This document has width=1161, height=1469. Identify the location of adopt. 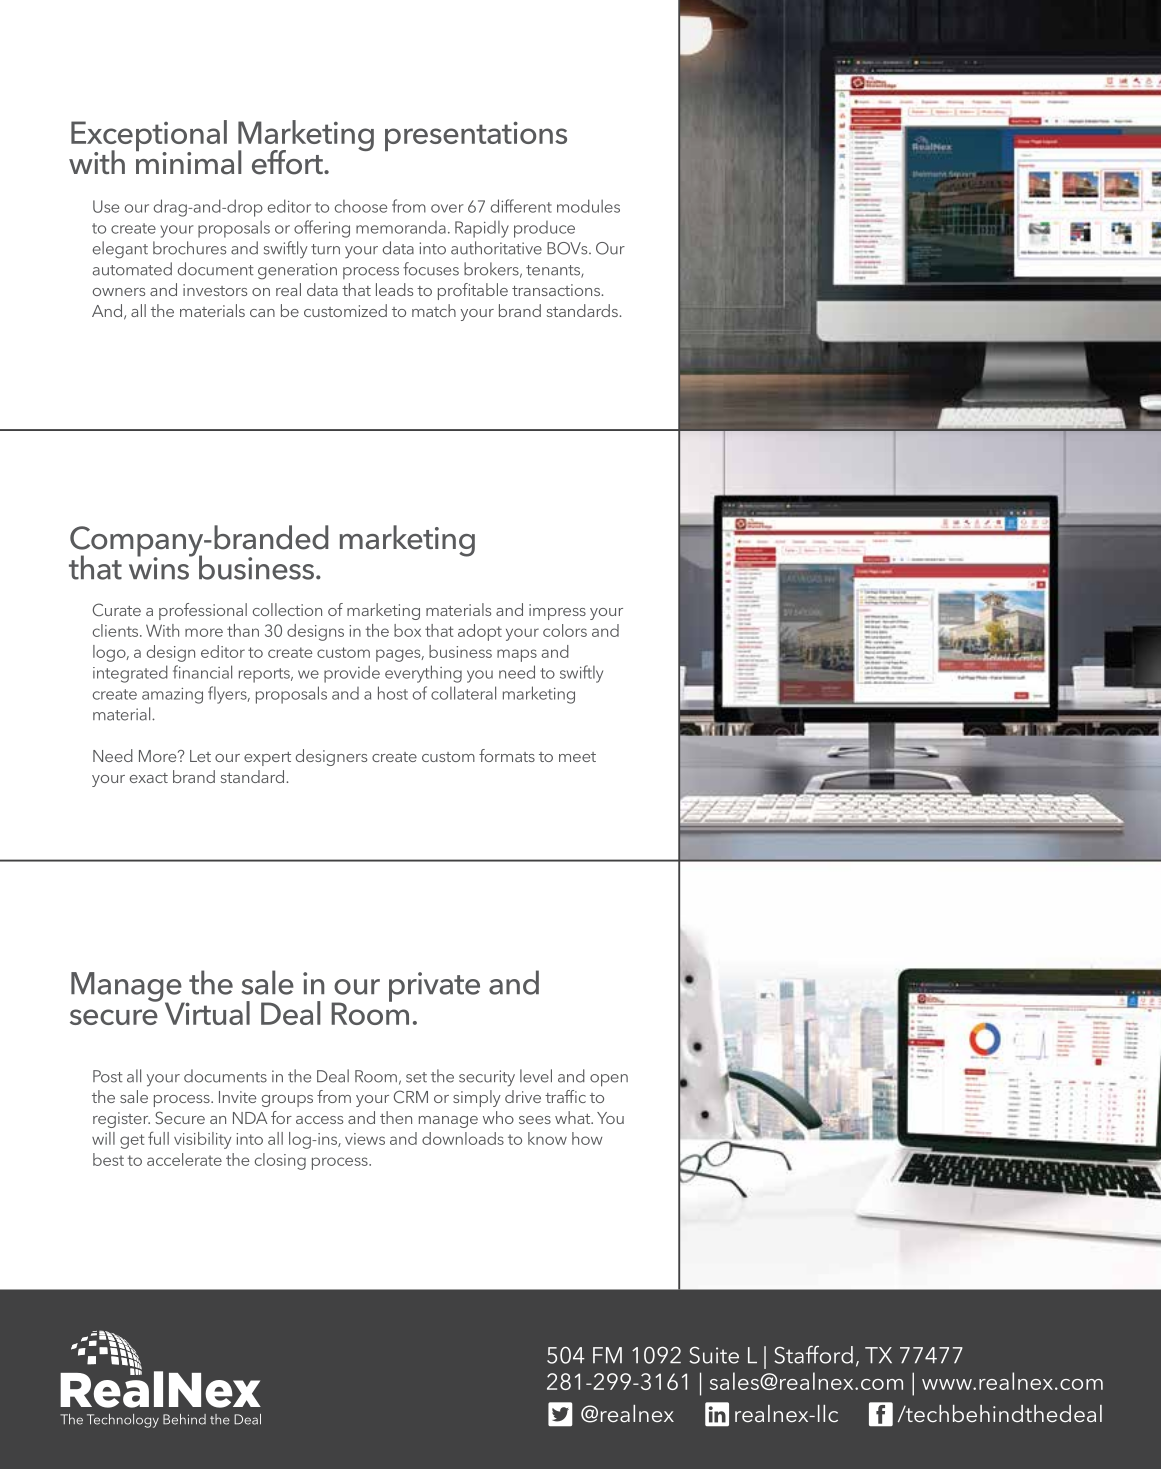
(480, 632).
